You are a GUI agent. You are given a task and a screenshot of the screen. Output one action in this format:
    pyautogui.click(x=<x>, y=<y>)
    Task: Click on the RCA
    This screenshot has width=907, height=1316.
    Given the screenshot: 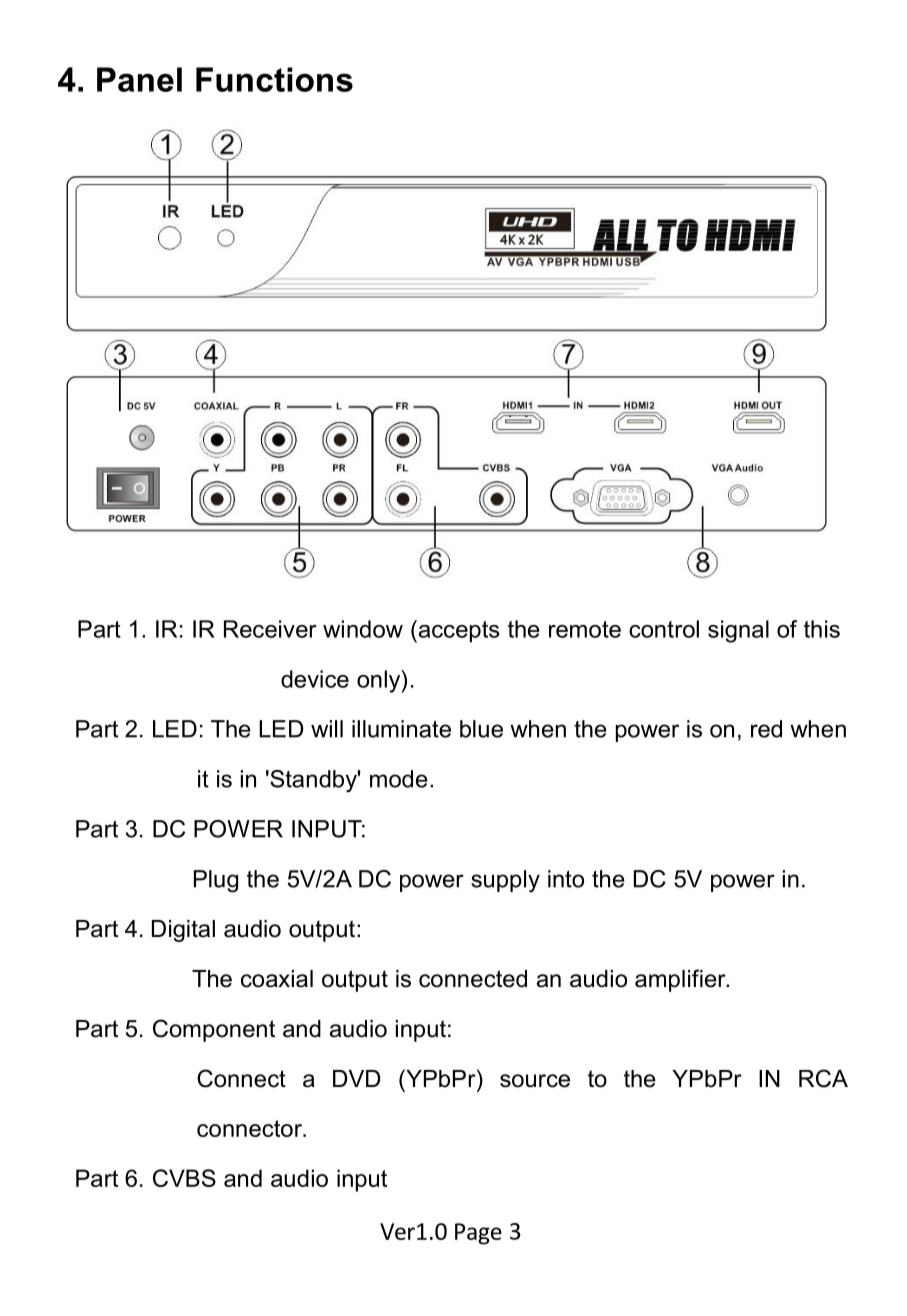 What is the action you would take?
    pyautogui.click(x=823, y=1078)
